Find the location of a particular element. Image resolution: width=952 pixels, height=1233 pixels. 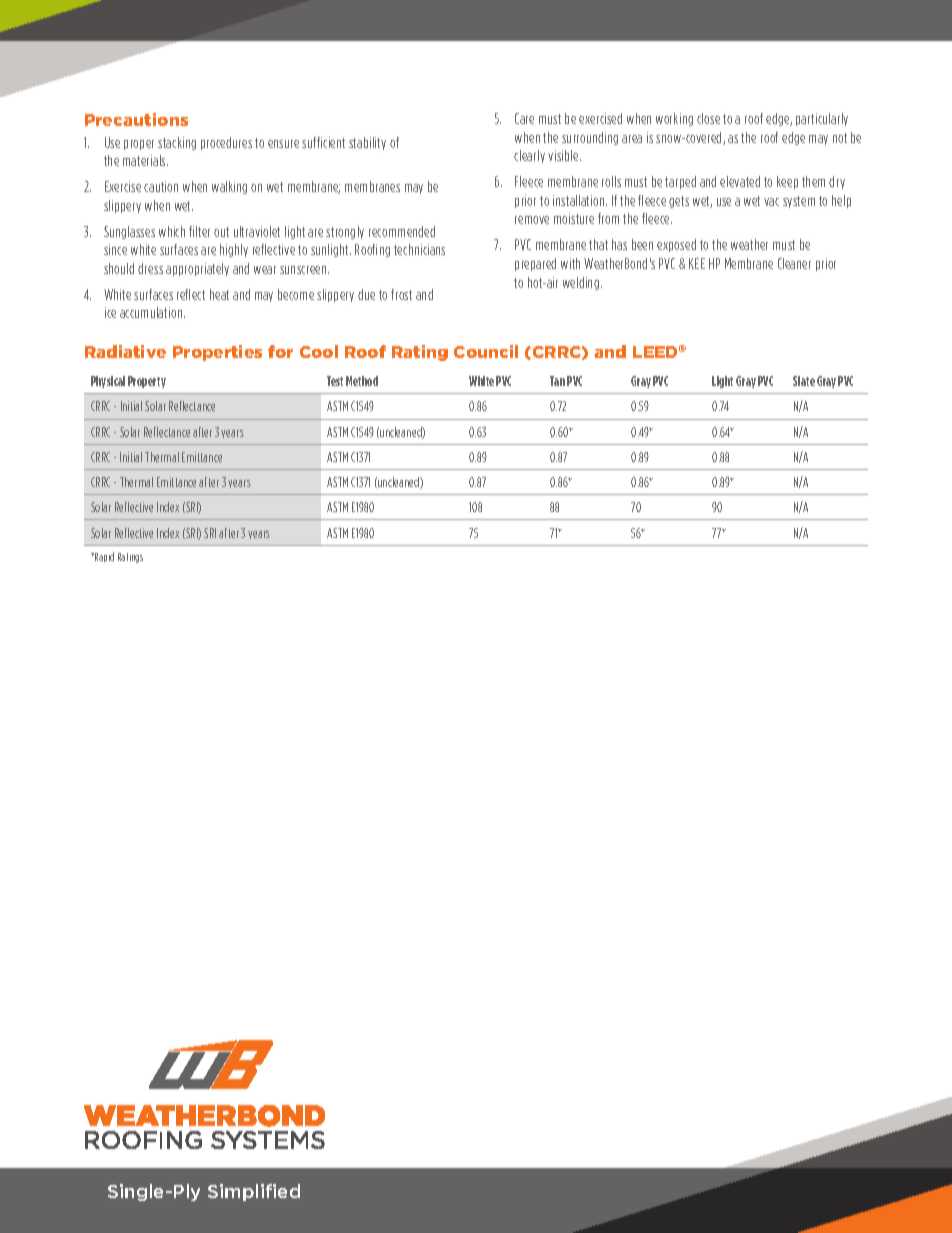

Method is located at coordinates (362, 381).
